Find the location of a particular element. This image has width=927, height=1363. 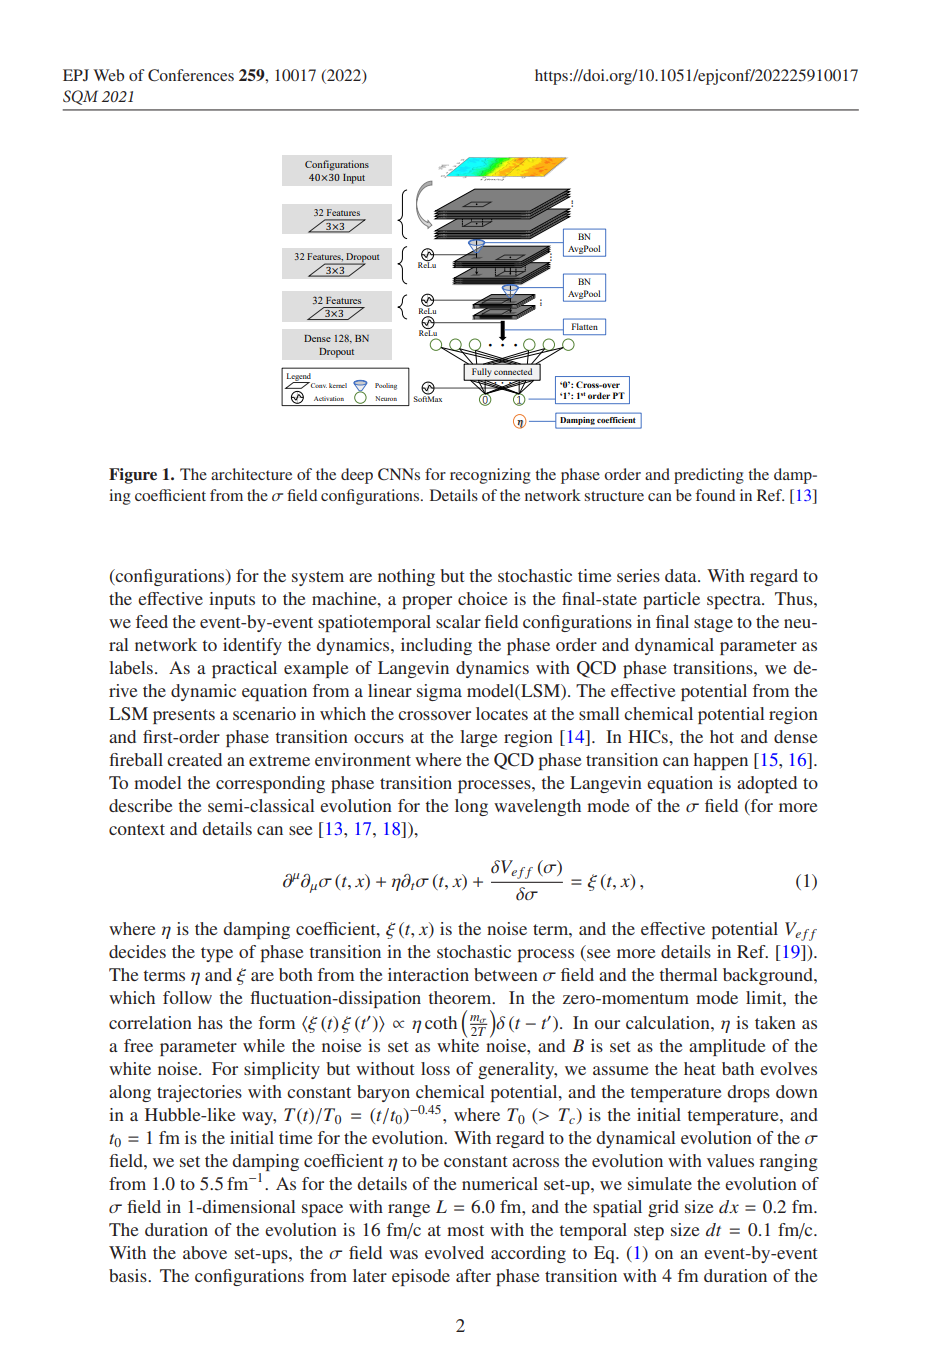

Conferences is located at coordinates (191, 75).
